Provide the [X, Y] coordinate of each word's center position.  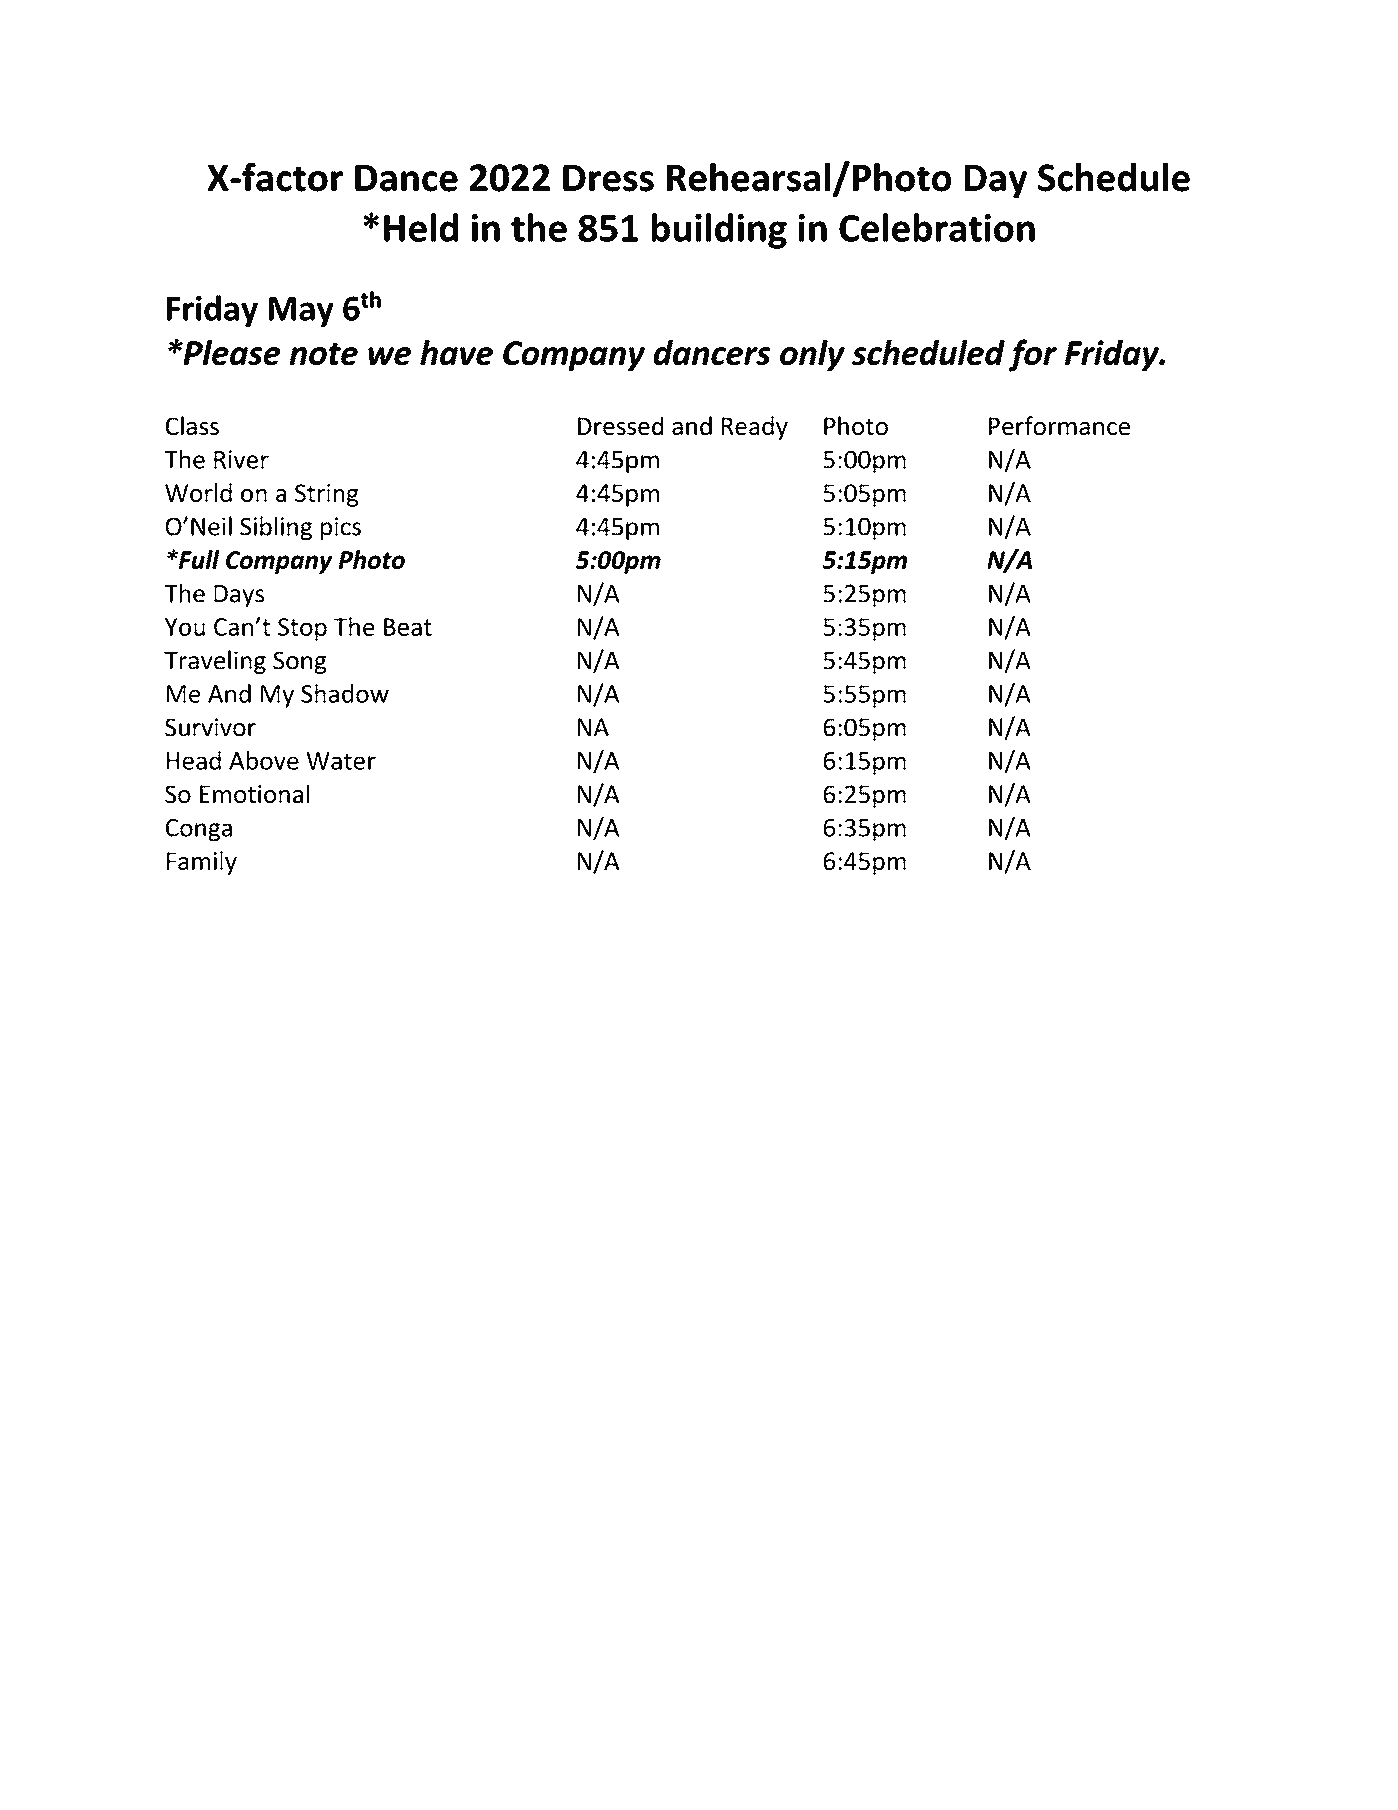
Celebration [937, 227]
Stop [302, 629]
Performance [1059, 425]
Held [421, 227]
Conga [199, 830]
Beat [408, 627]
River [241, 459]
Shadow [345, 693]
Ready [755, 428]
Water [341, 761]
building [719, 231]
